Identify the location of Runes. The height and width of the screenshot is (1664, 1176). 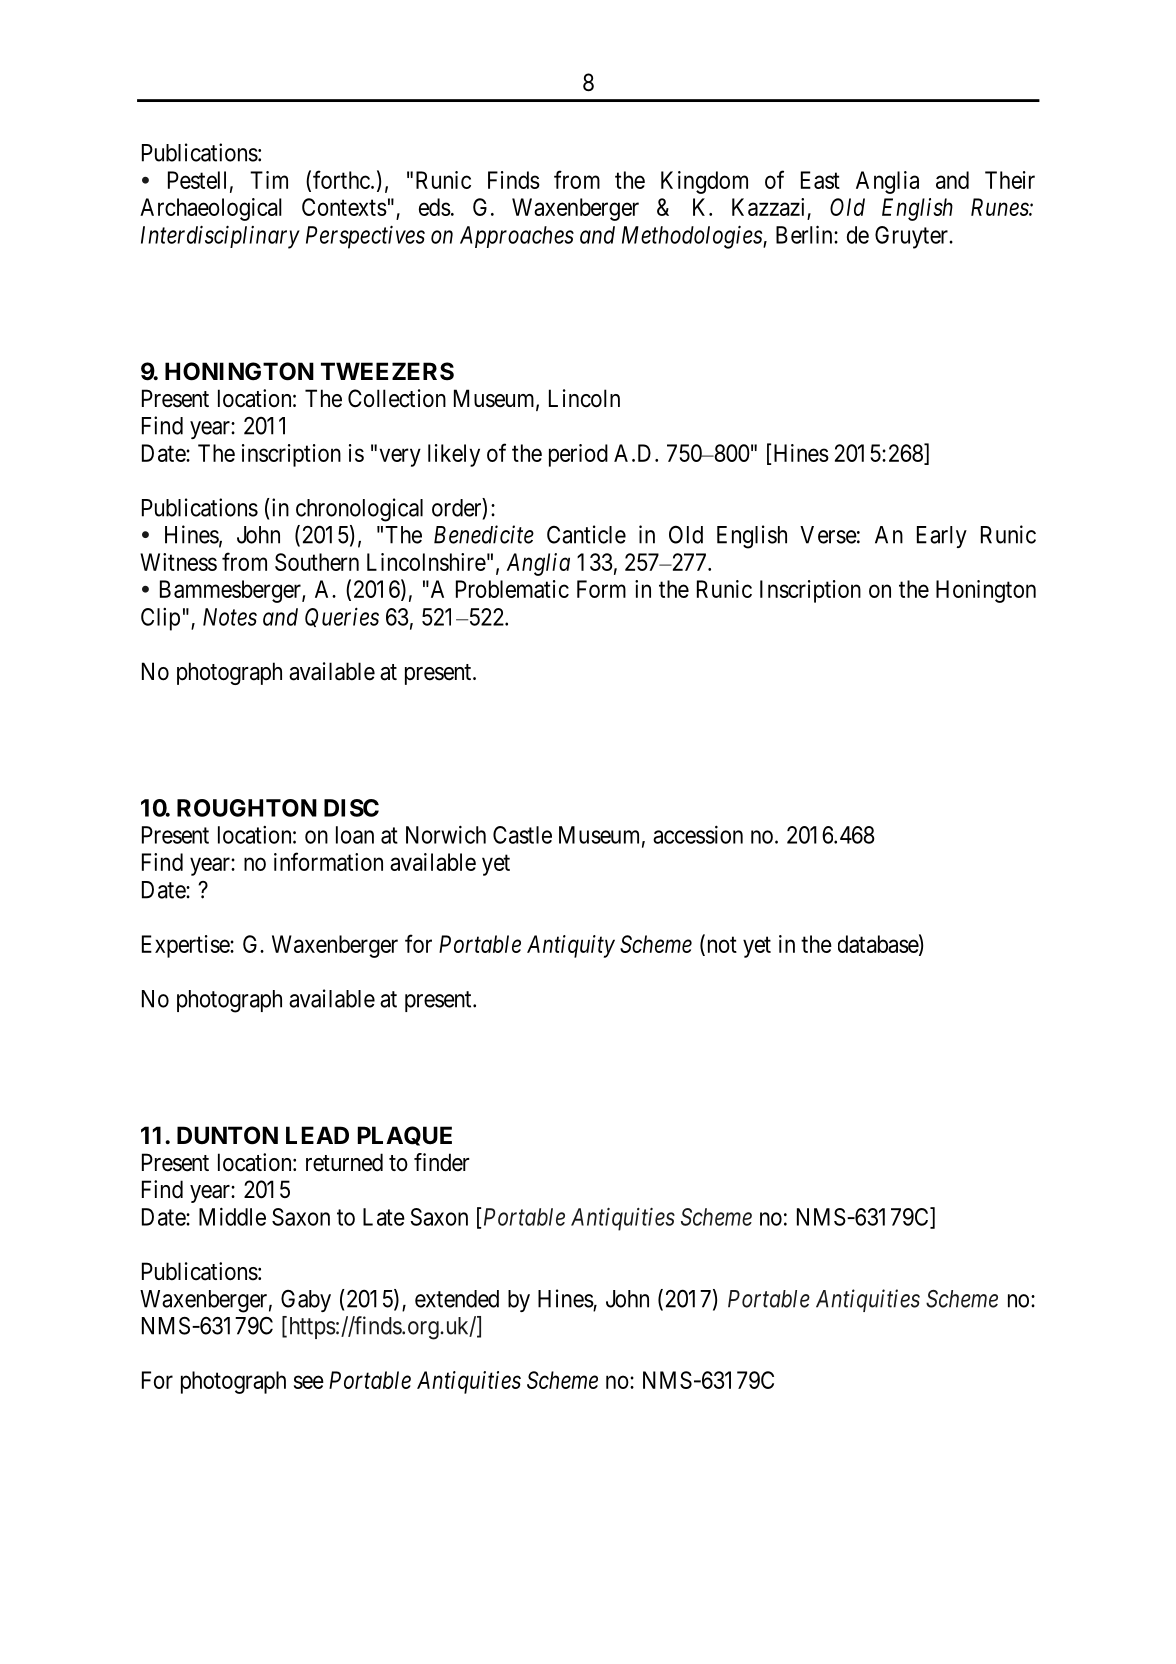
(1000, 207).
